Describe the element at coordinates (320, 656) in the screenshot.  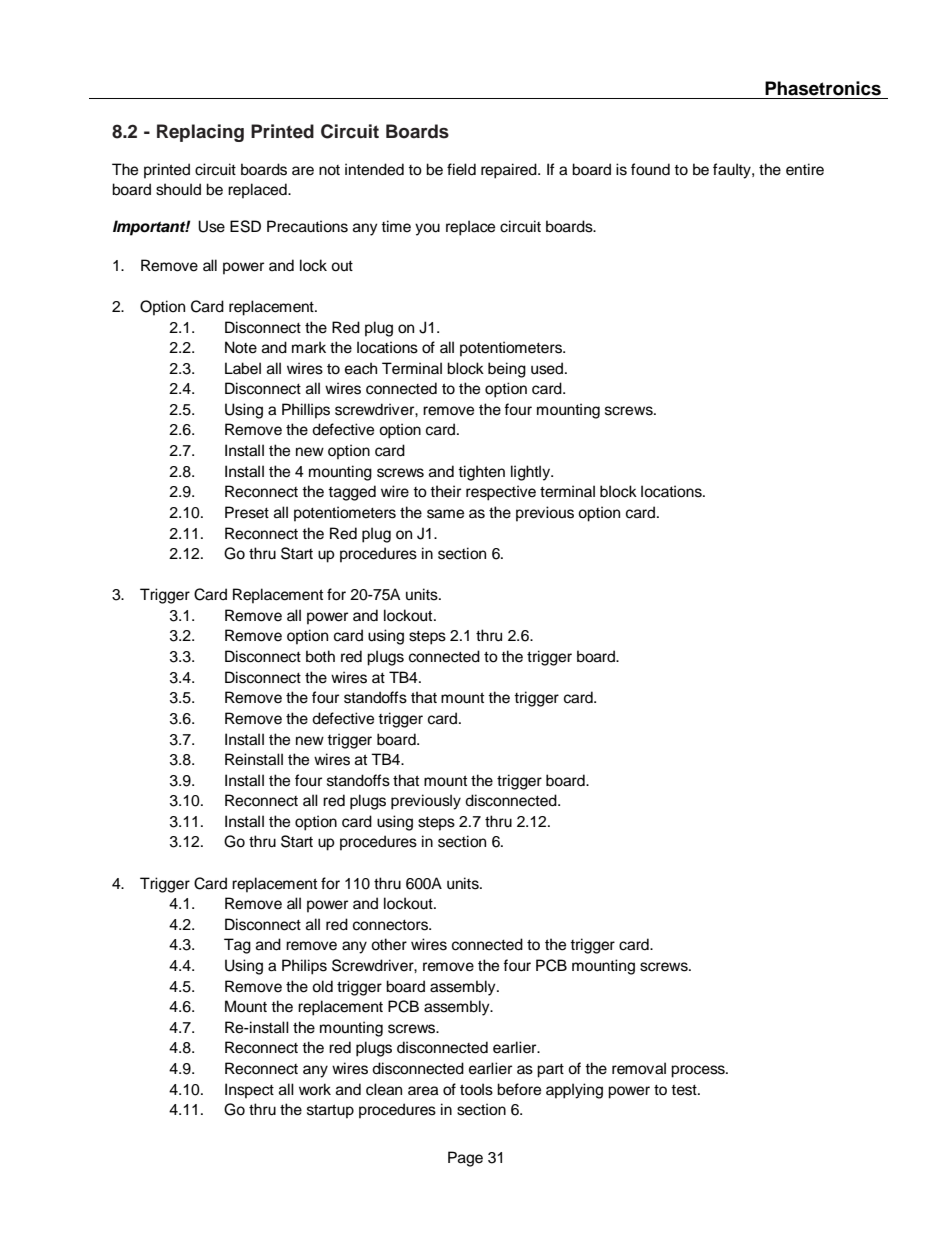
I see `both` at that location.
